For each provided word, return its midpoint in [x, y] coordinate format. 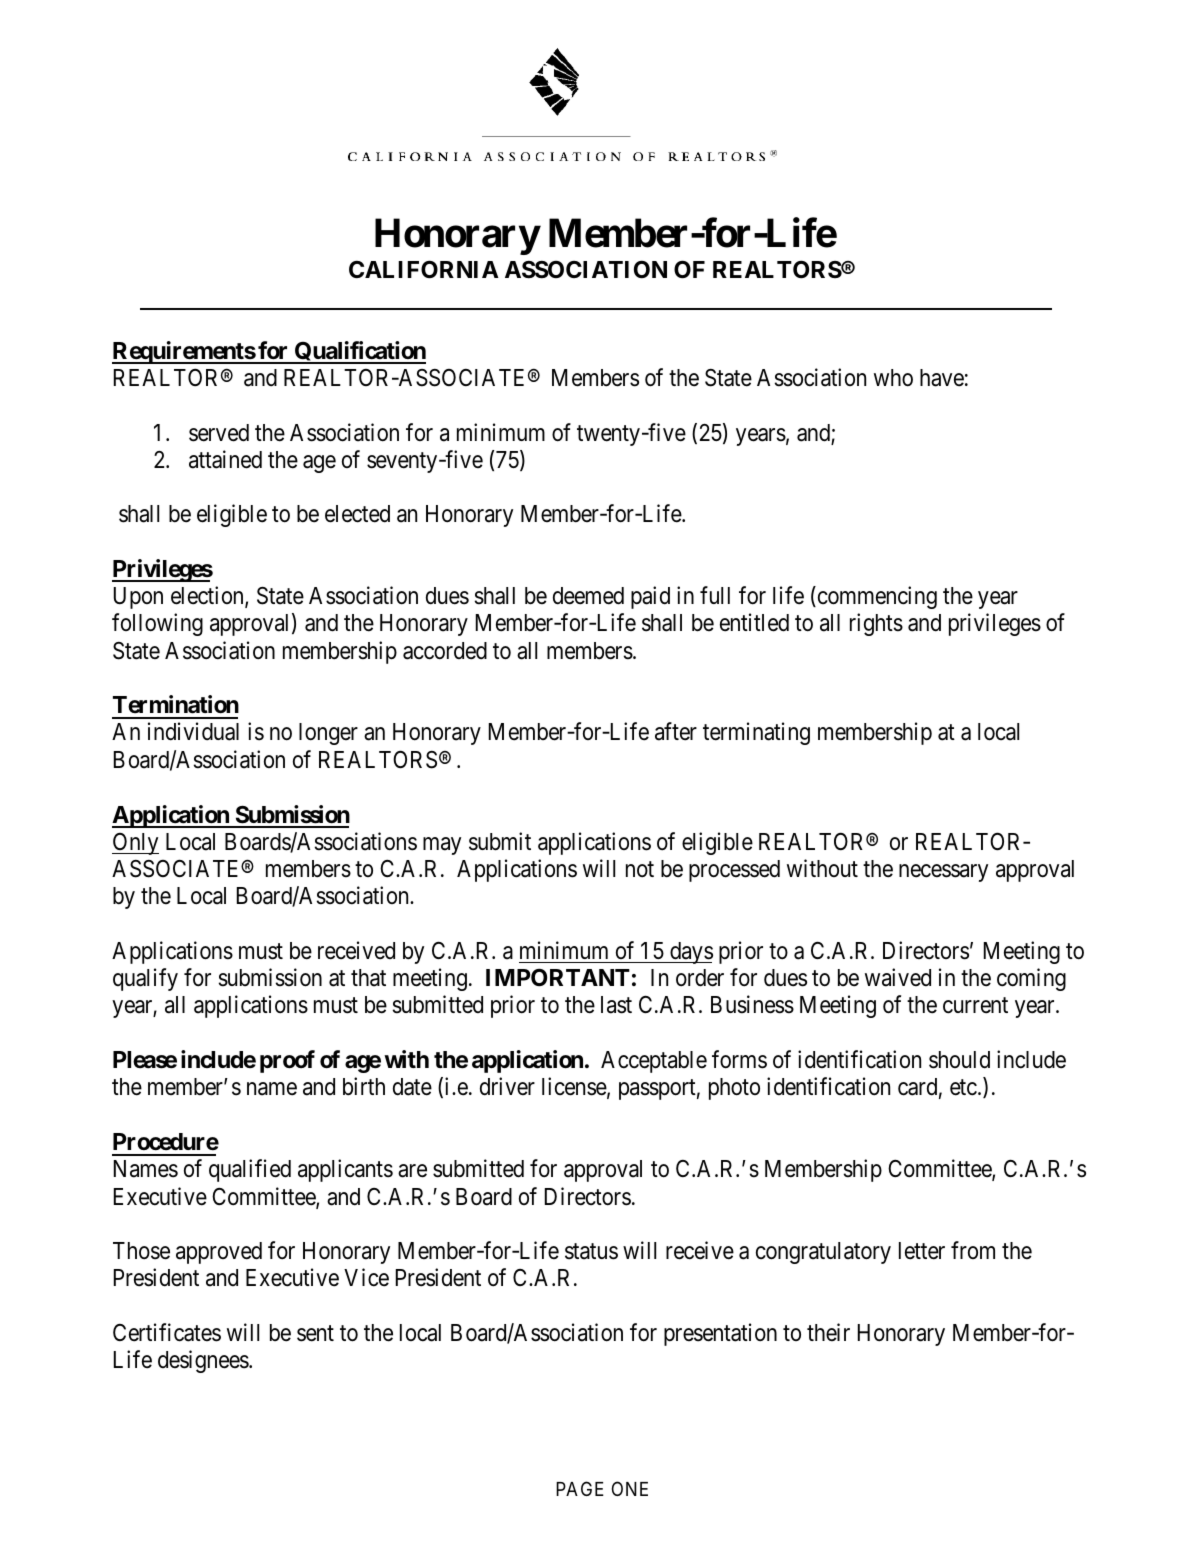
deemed [588, 596]
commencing [876, 597]
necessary [943, 873]
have [942, 378]
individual [193, 732]
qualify [145, 979]
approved [219, 1253]
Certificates [167, 1332]
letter [922, 1251]
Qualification [359, 352]
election [208, 596]
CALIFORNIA [424, 269]
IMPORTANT [558, 977]
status [591, 1252]
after [676, 732]
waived [898, 977]
